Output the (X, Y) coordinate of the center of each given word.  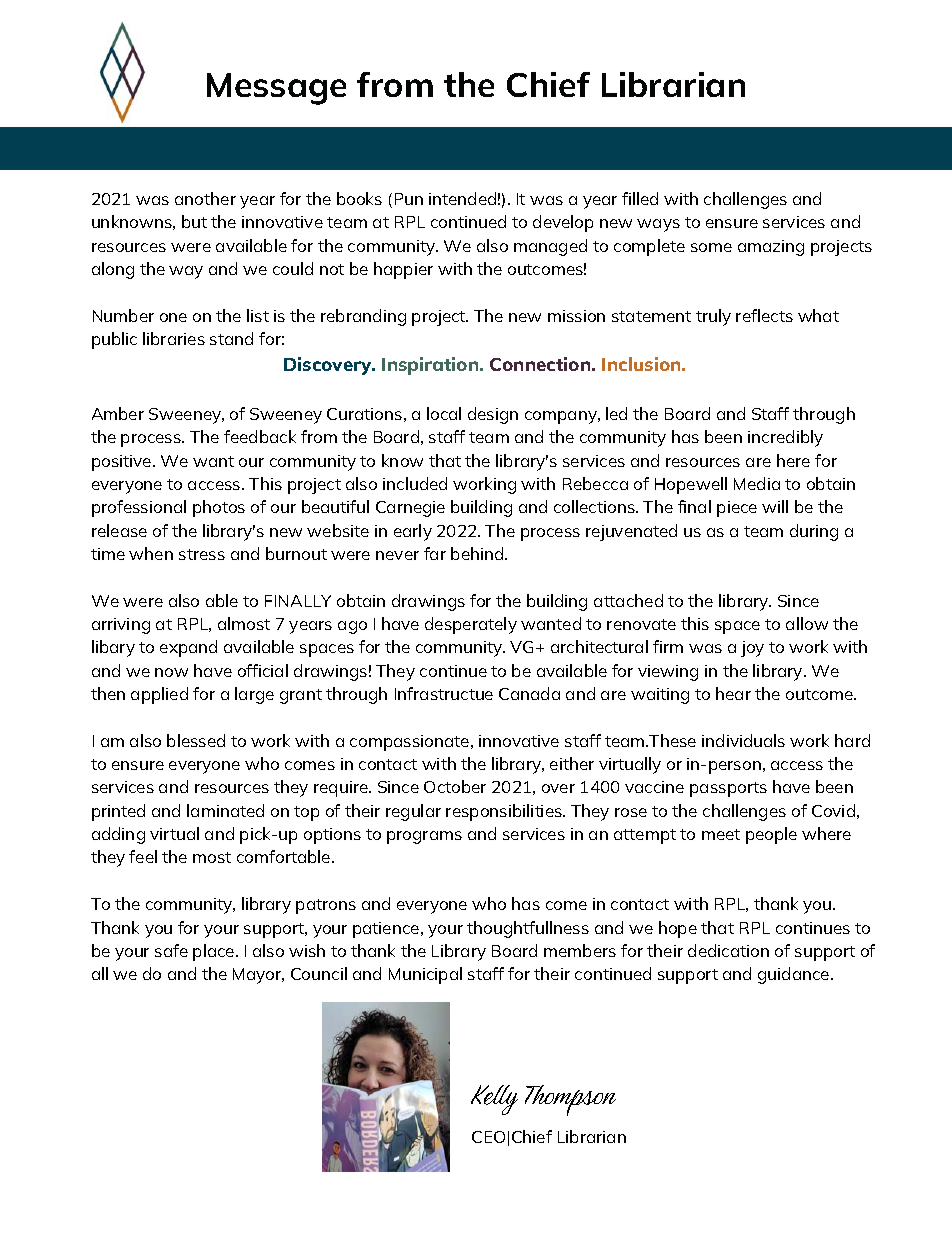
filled (640, 198)
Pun (409, 199)
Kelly (494, 1100)
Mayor (258, 976)
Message (276, 89)
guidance (795, 975)
